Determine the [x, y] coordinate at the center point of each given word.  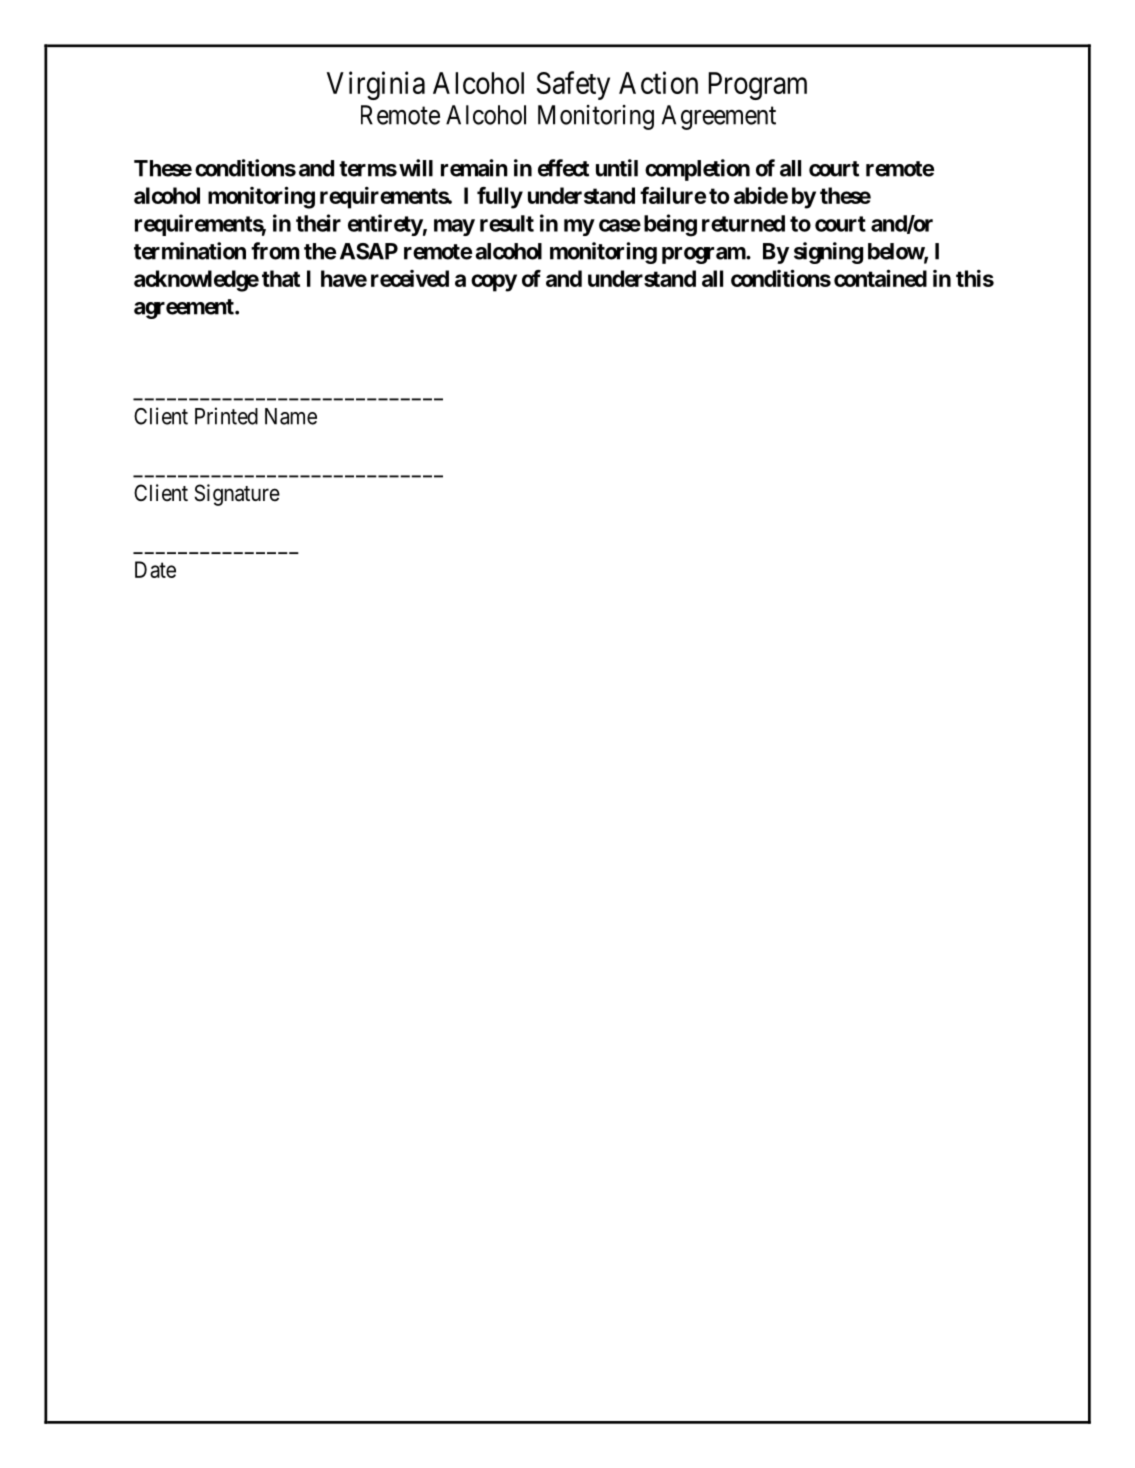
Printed [226, 416]
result [507, 223]
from [275, 251]
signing [828, 253]
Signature [237, 495]
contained [880, 278]
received [410, 278]
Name [291, 416]
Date [155, 569]
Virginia [376, 85]
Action [658, 82]
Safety [573, 85]
